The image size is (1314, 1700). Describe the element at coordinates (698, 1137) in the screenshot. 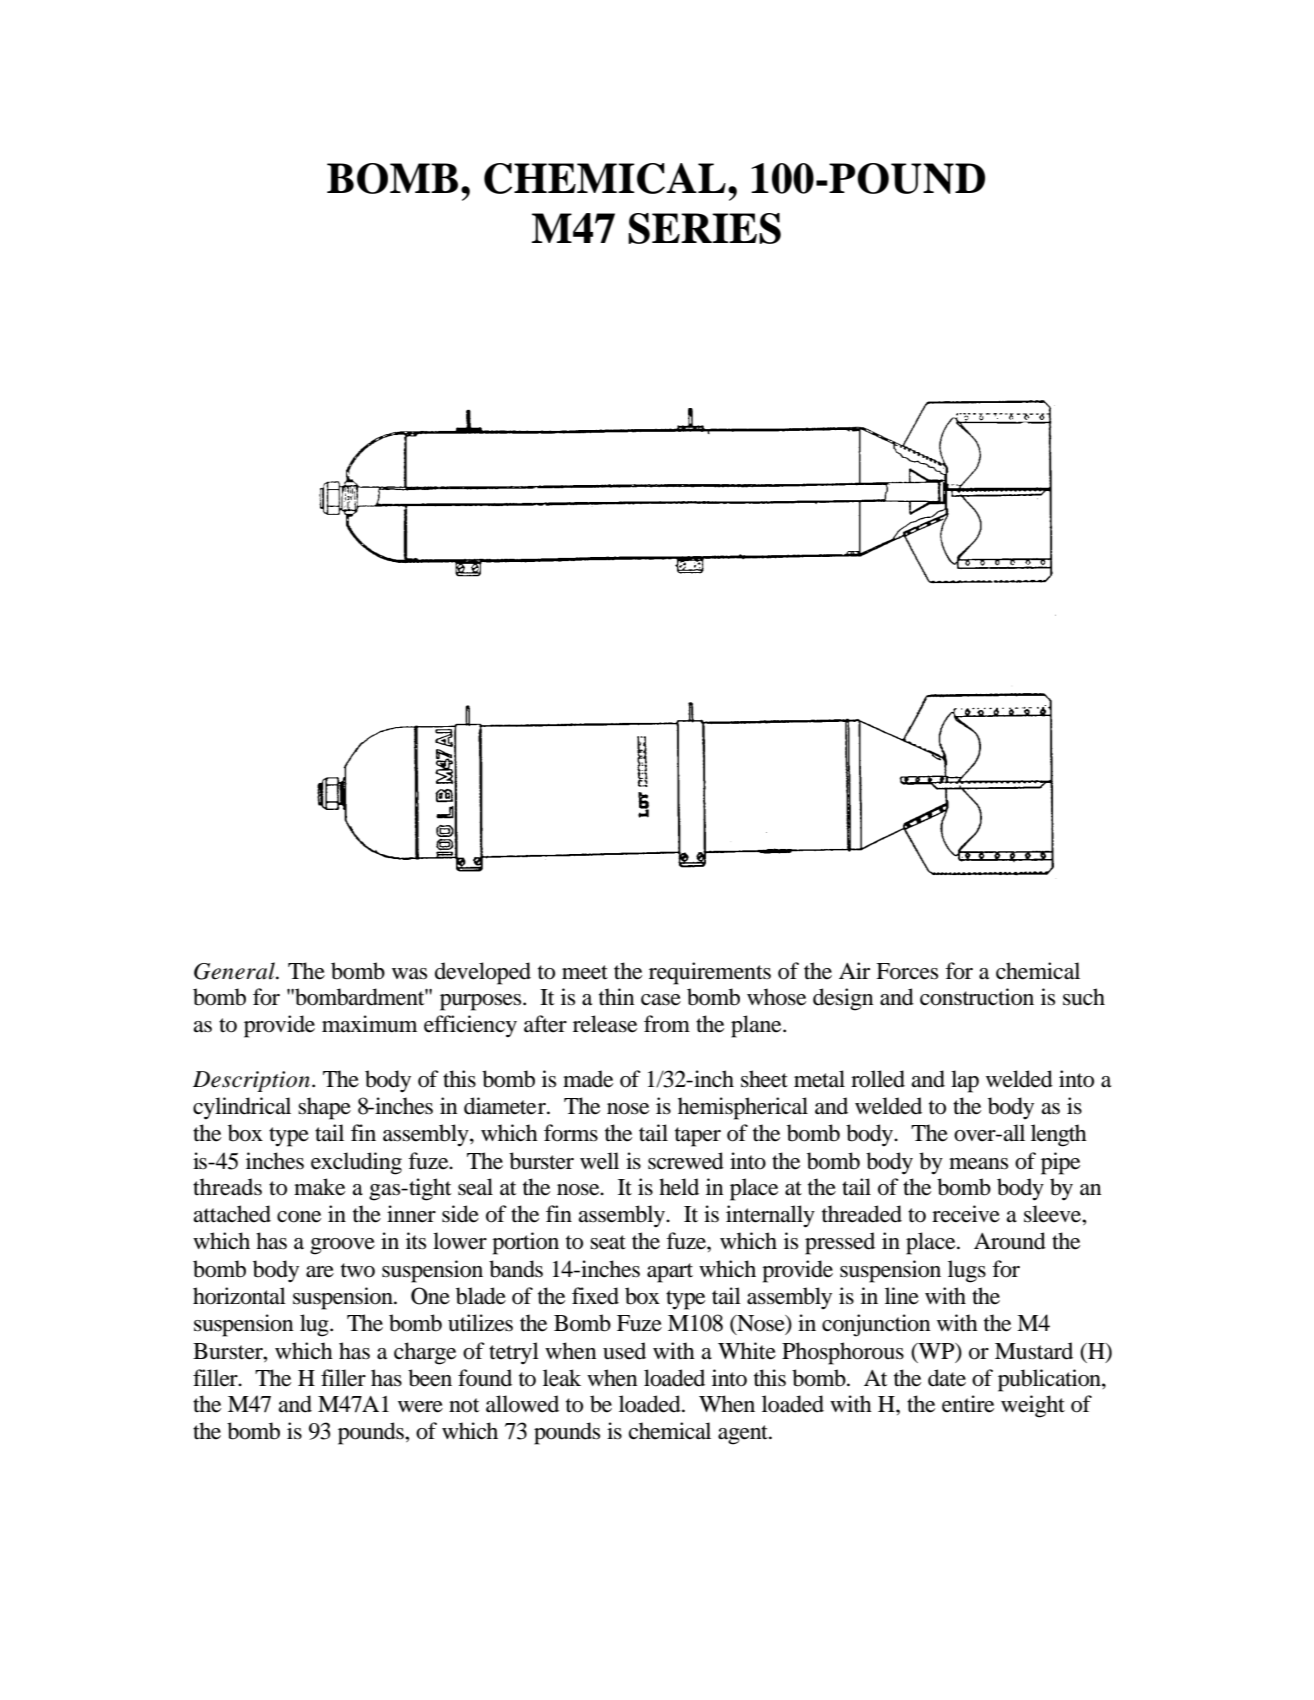

I see `taper` at that location.
